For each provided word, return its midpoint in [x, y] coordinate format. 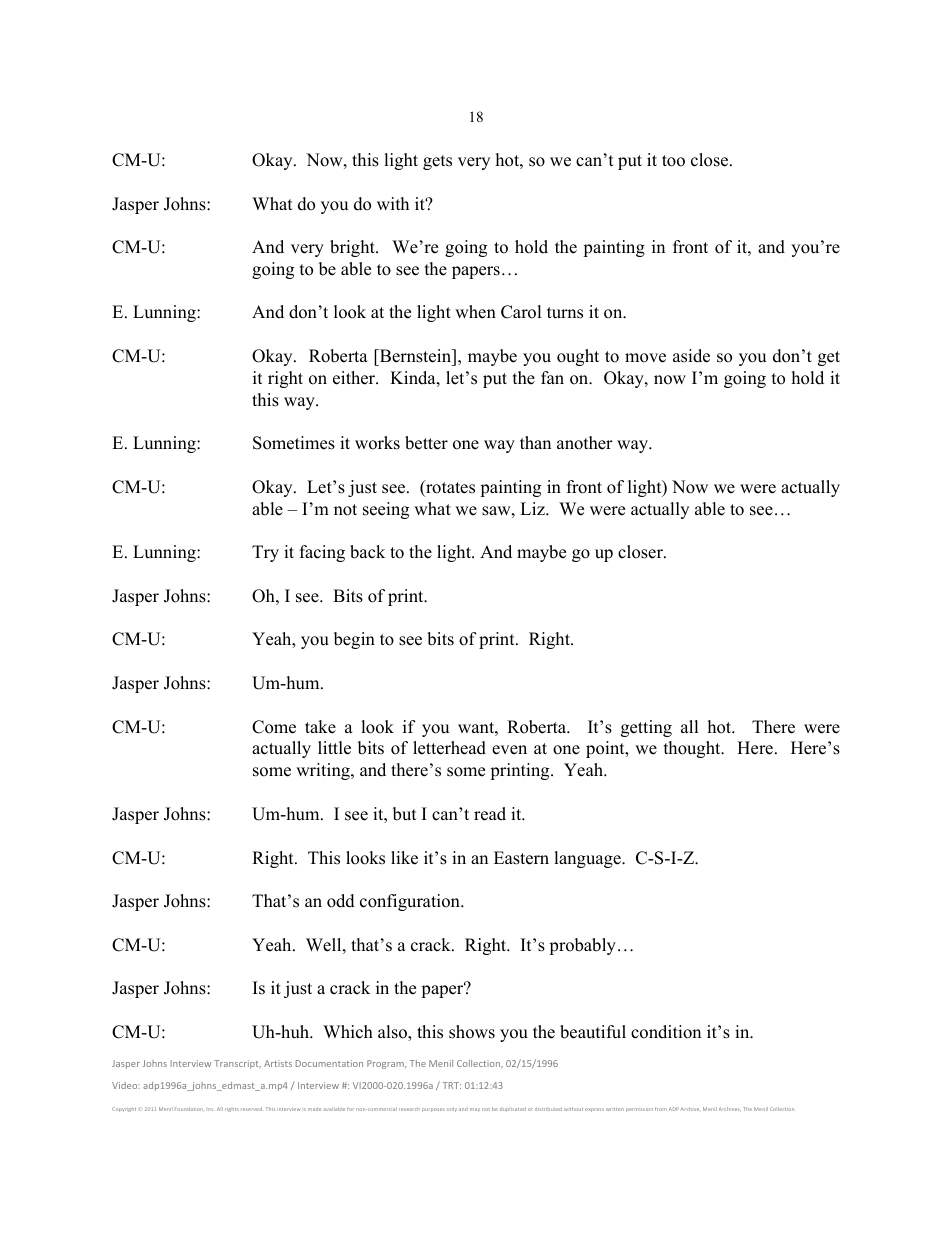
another [585, 443]
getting [646, 728]
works [377, 443]
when [475, 312]
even [509, 750]
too [673, 161]
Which [348, 1032]
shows [472, 1032]
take [320, 727]
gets [437, 162]
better [426, 443]
